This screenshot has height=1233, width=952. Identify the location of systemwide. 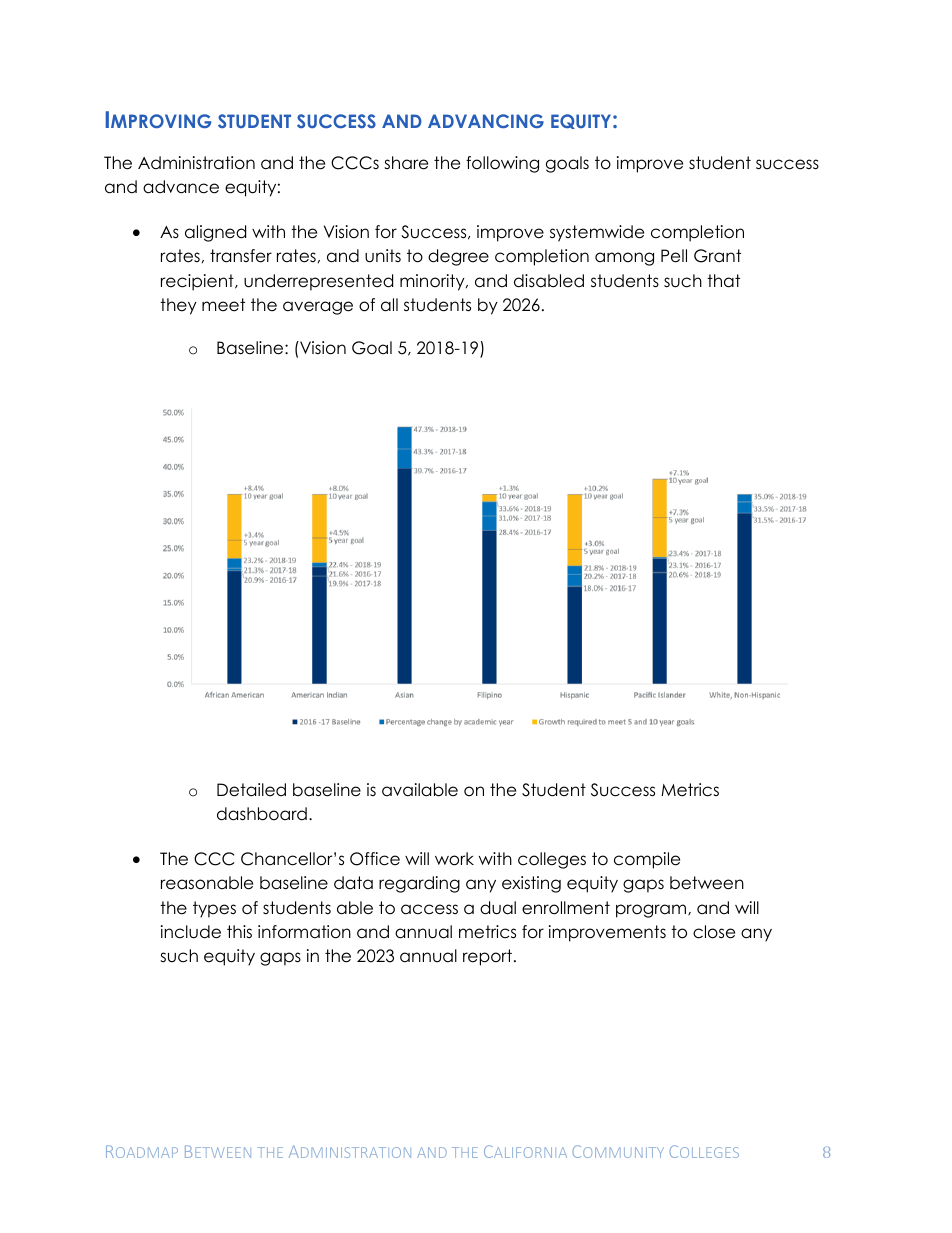
(597, 233).
